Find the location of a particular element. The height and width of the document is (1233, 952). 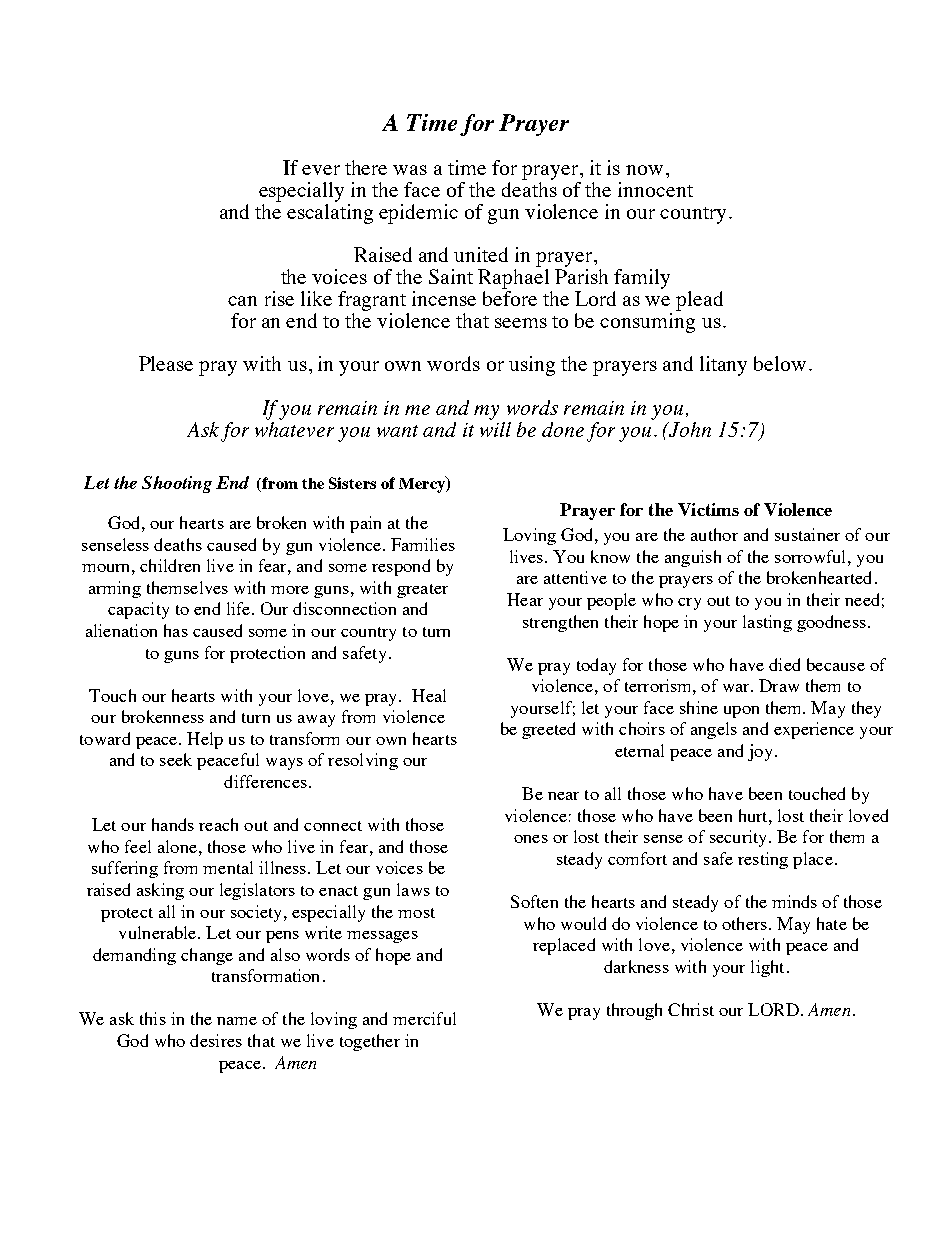

greater is located at coordinates (422, 591).
